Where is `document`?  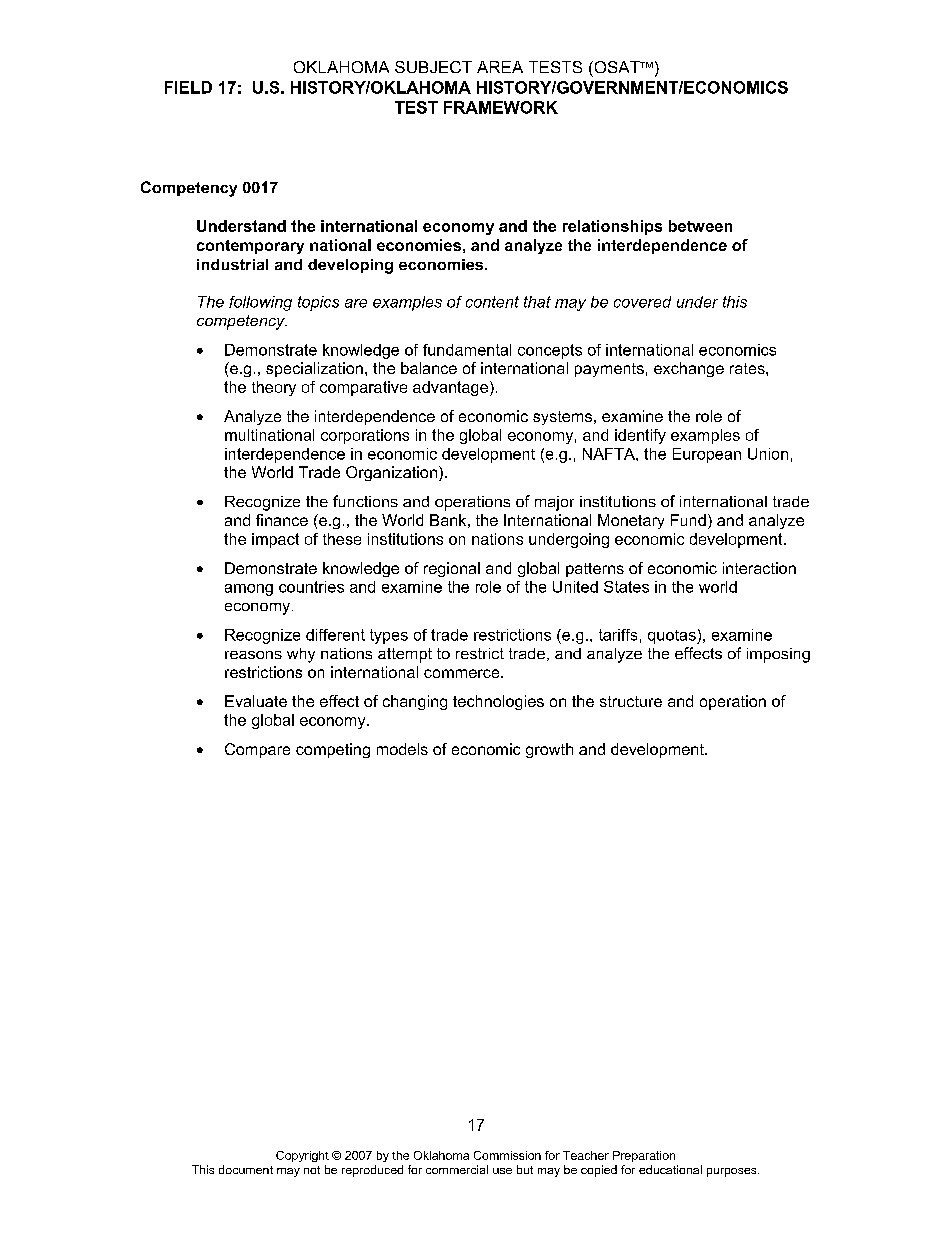 document is located at coordinates (246, 1169).
